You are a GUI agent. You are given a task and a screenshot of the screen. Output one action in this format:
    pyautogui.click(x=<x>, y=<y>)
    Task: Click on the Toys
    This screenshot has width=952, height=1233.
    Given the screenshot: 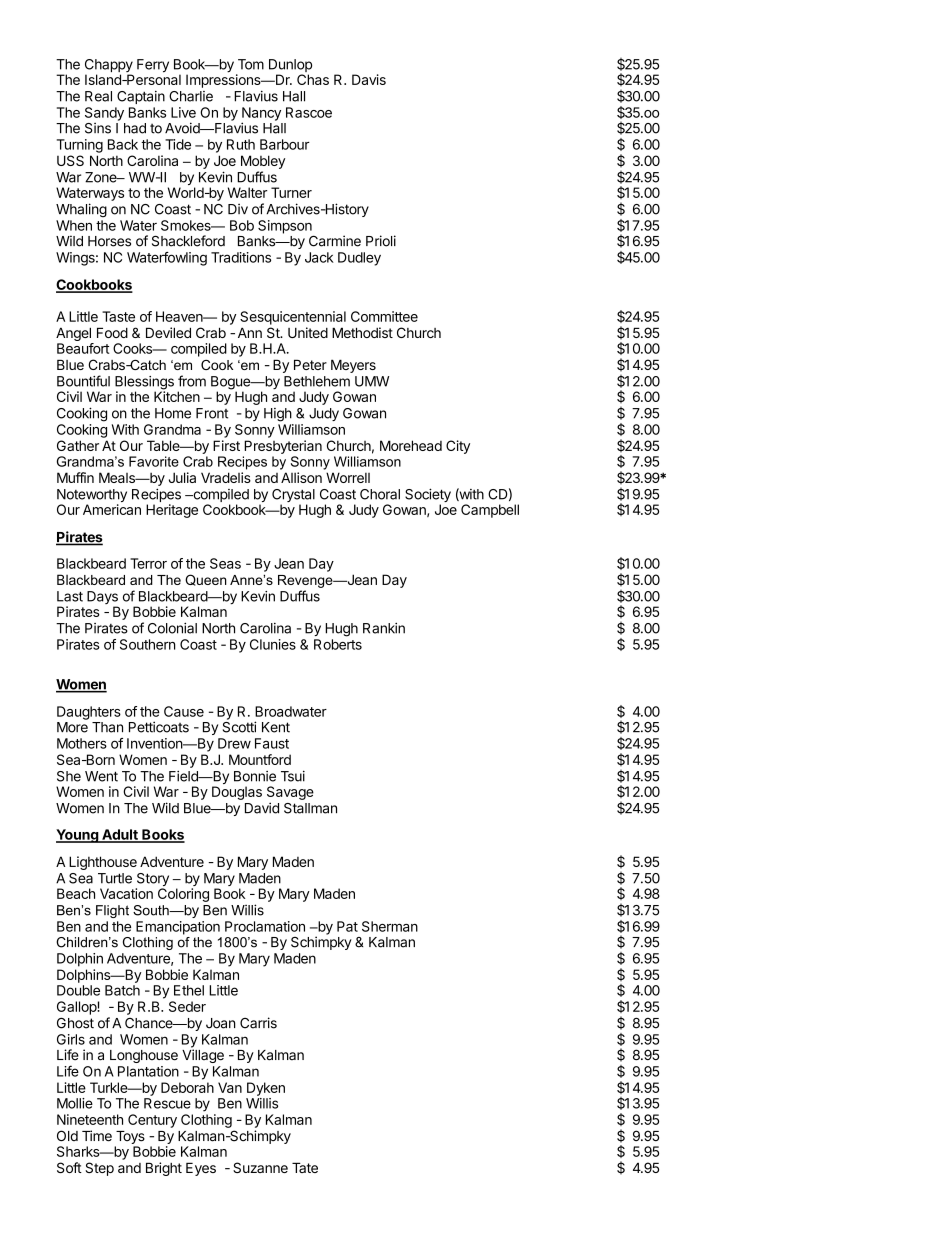 What is the action you would take?
    pyautogui.click(x=130, y=1139)
